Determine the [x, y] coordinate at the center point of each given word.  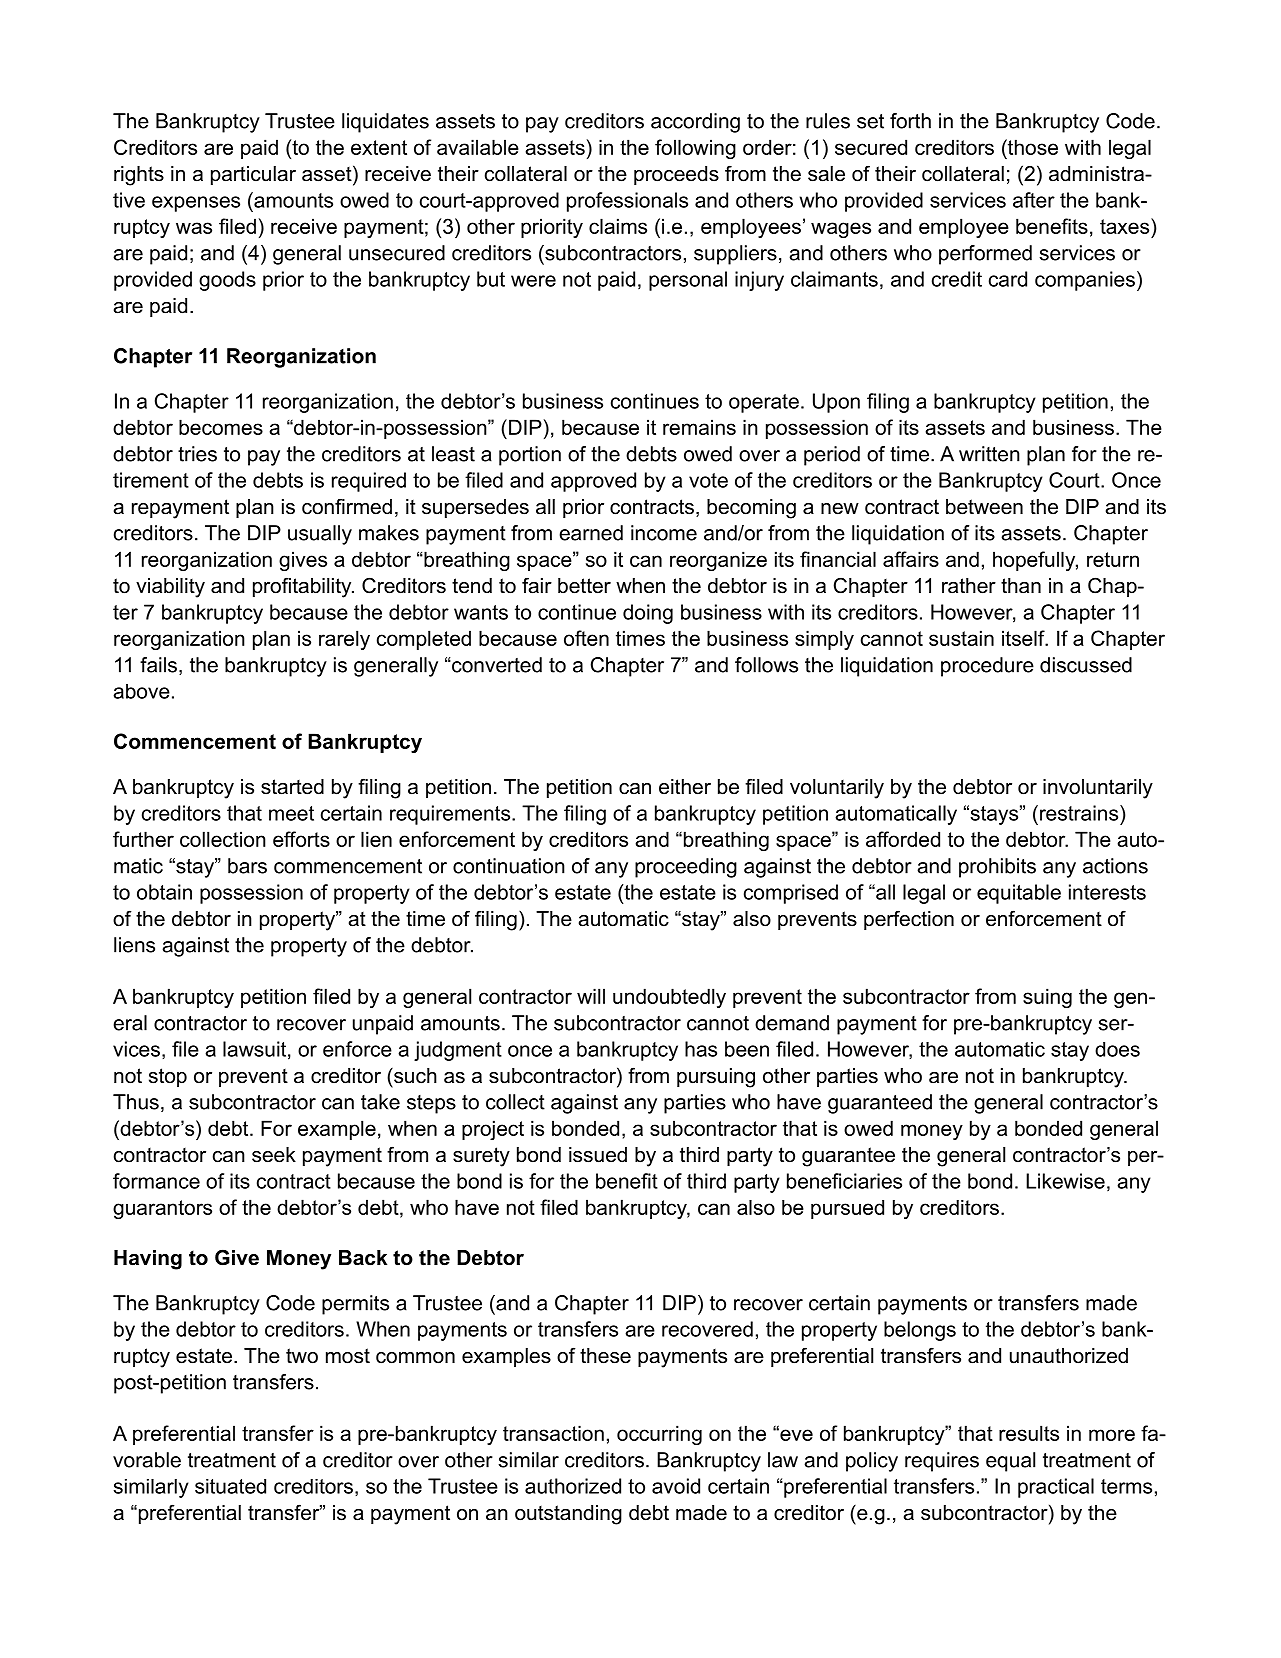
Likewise [1065, 1181]
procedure [987, 667]
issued [598, 1155]
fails [158, 665]
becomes [221, 427]
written [989, 454]
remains [699, 427]
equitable [1019, 894]
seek [274, 1155]
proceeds [676, 175]
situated [230, 1486]
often [586, 638]
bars [247, 866]
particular [253, 175]
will [591, 996]
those [1032, 147]
